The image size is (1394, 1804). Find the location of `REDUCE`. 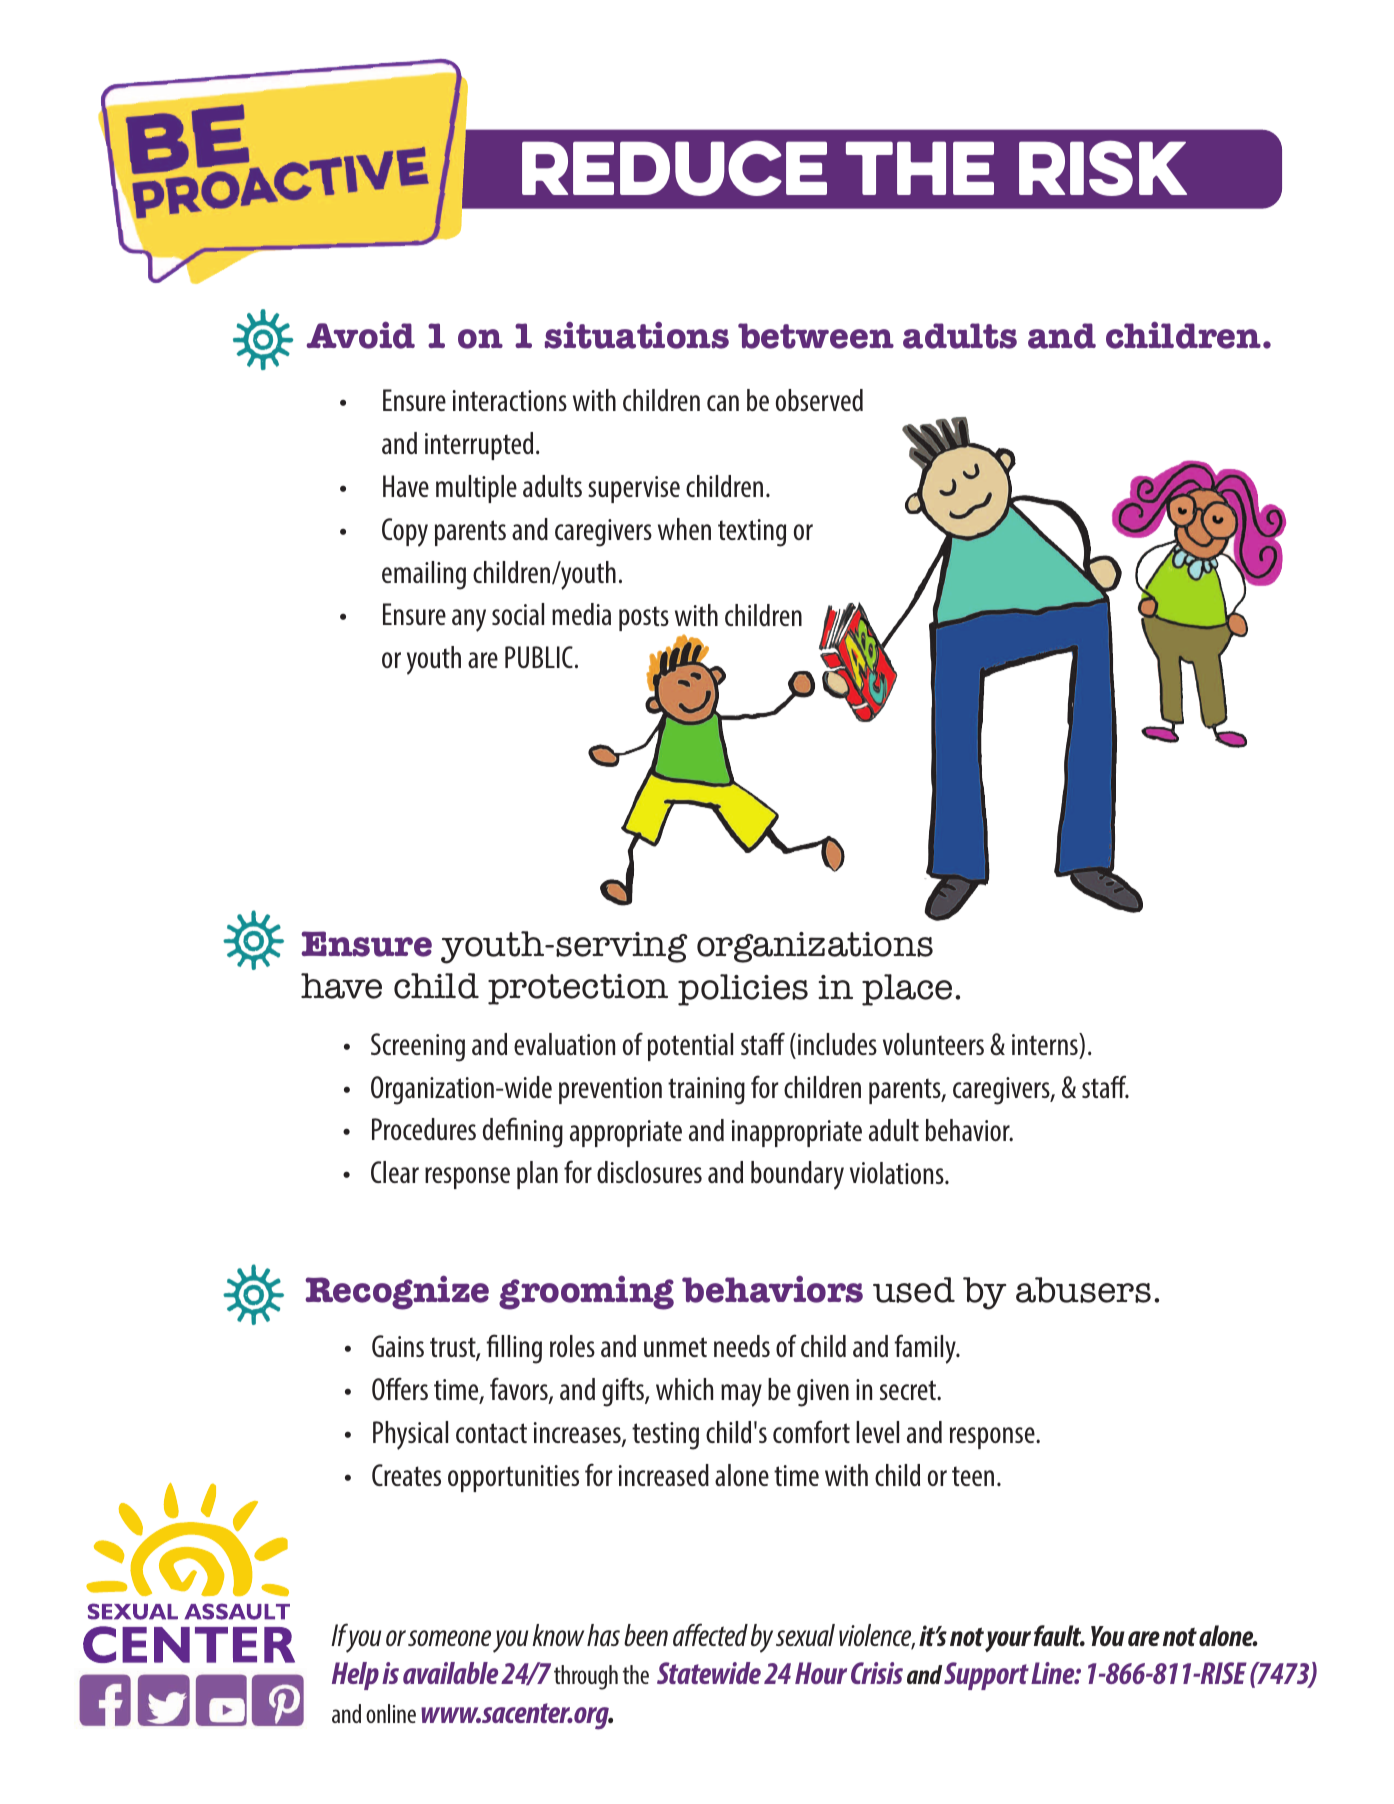

REDUCE is located at coordinates (674, 168).
